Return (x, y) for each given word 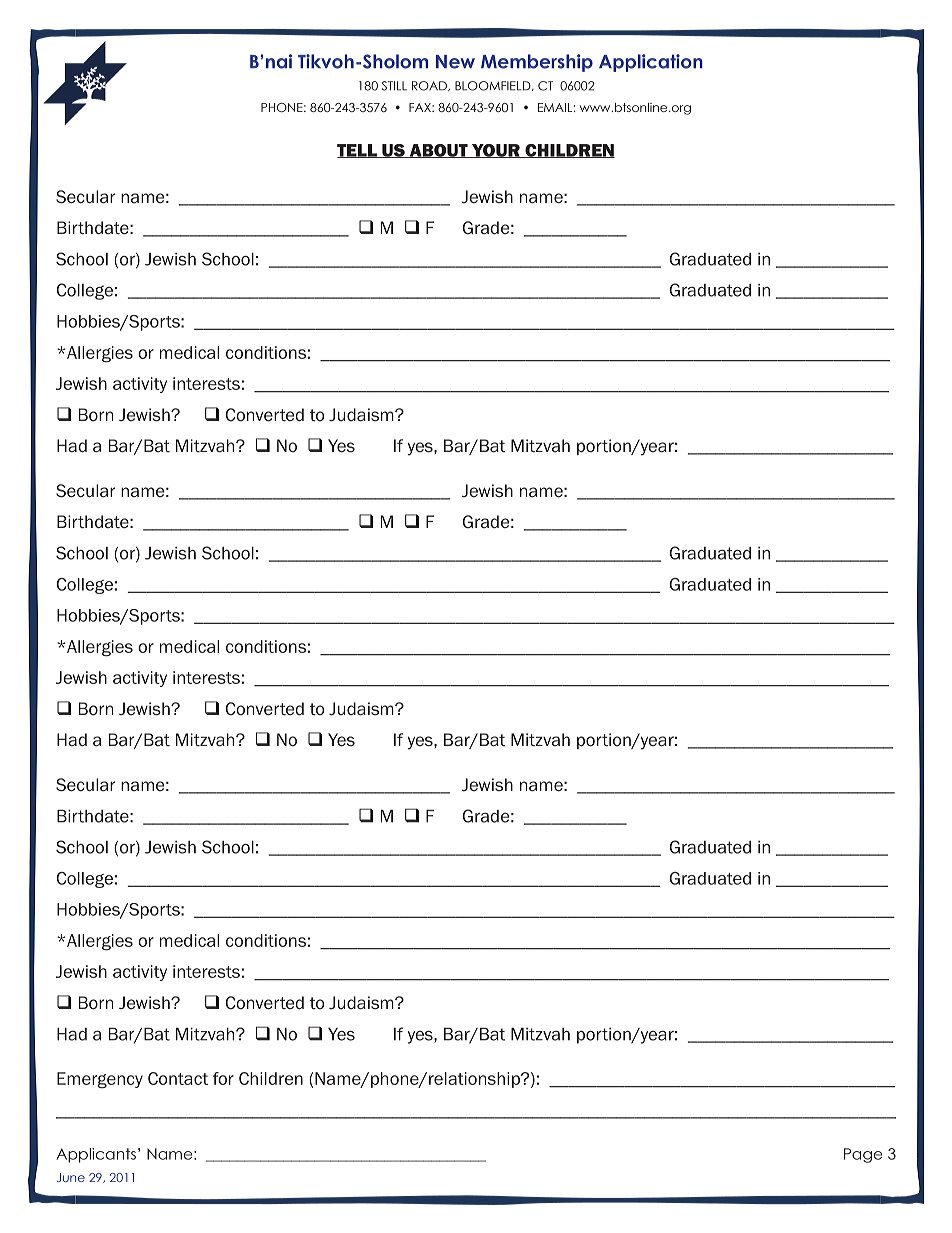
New (455, 62)
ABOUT (438, 151)
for (223, 1078)
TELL (358, 151)
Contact (178, 1078)
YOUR (495, 151)
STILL (394, 86)
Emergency (100, 1080)
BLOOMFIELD (494, 86)
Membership (537, 63)
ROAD (430, 86)
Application (651, 63)
